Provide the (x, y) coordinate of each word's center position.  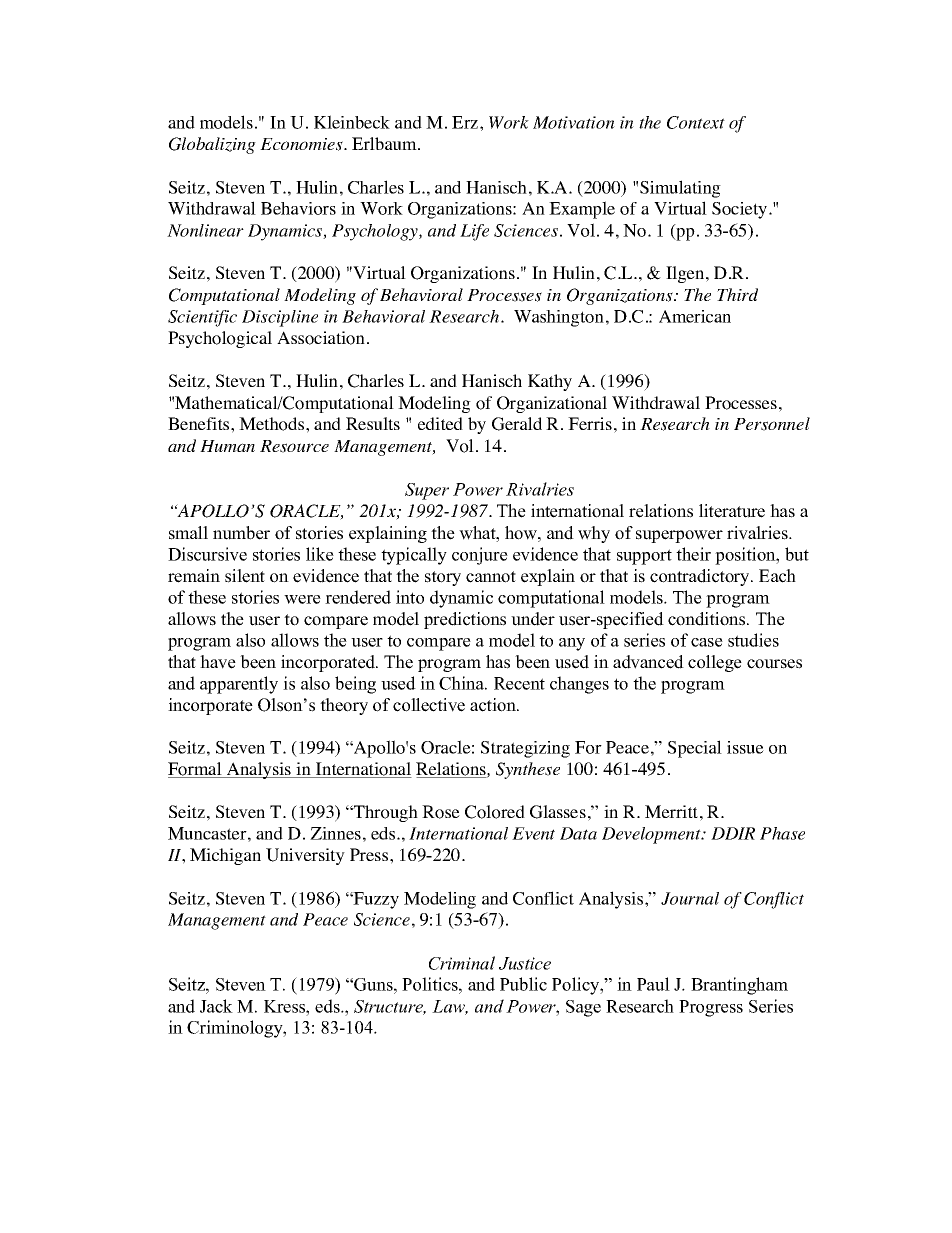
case (707, 642)
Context (696, 122)
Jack (216, 1006)
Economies (302, 144)
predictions (465, 620)
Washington (559, 318)
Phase (782, 833)
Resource (294, 446)
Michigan (225, 856)
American (695, 316)
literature (732, 511)
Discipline (280, 318)
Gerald (517, 424)
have (218, 662)
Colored (495, 812)
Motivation (574, 122)
